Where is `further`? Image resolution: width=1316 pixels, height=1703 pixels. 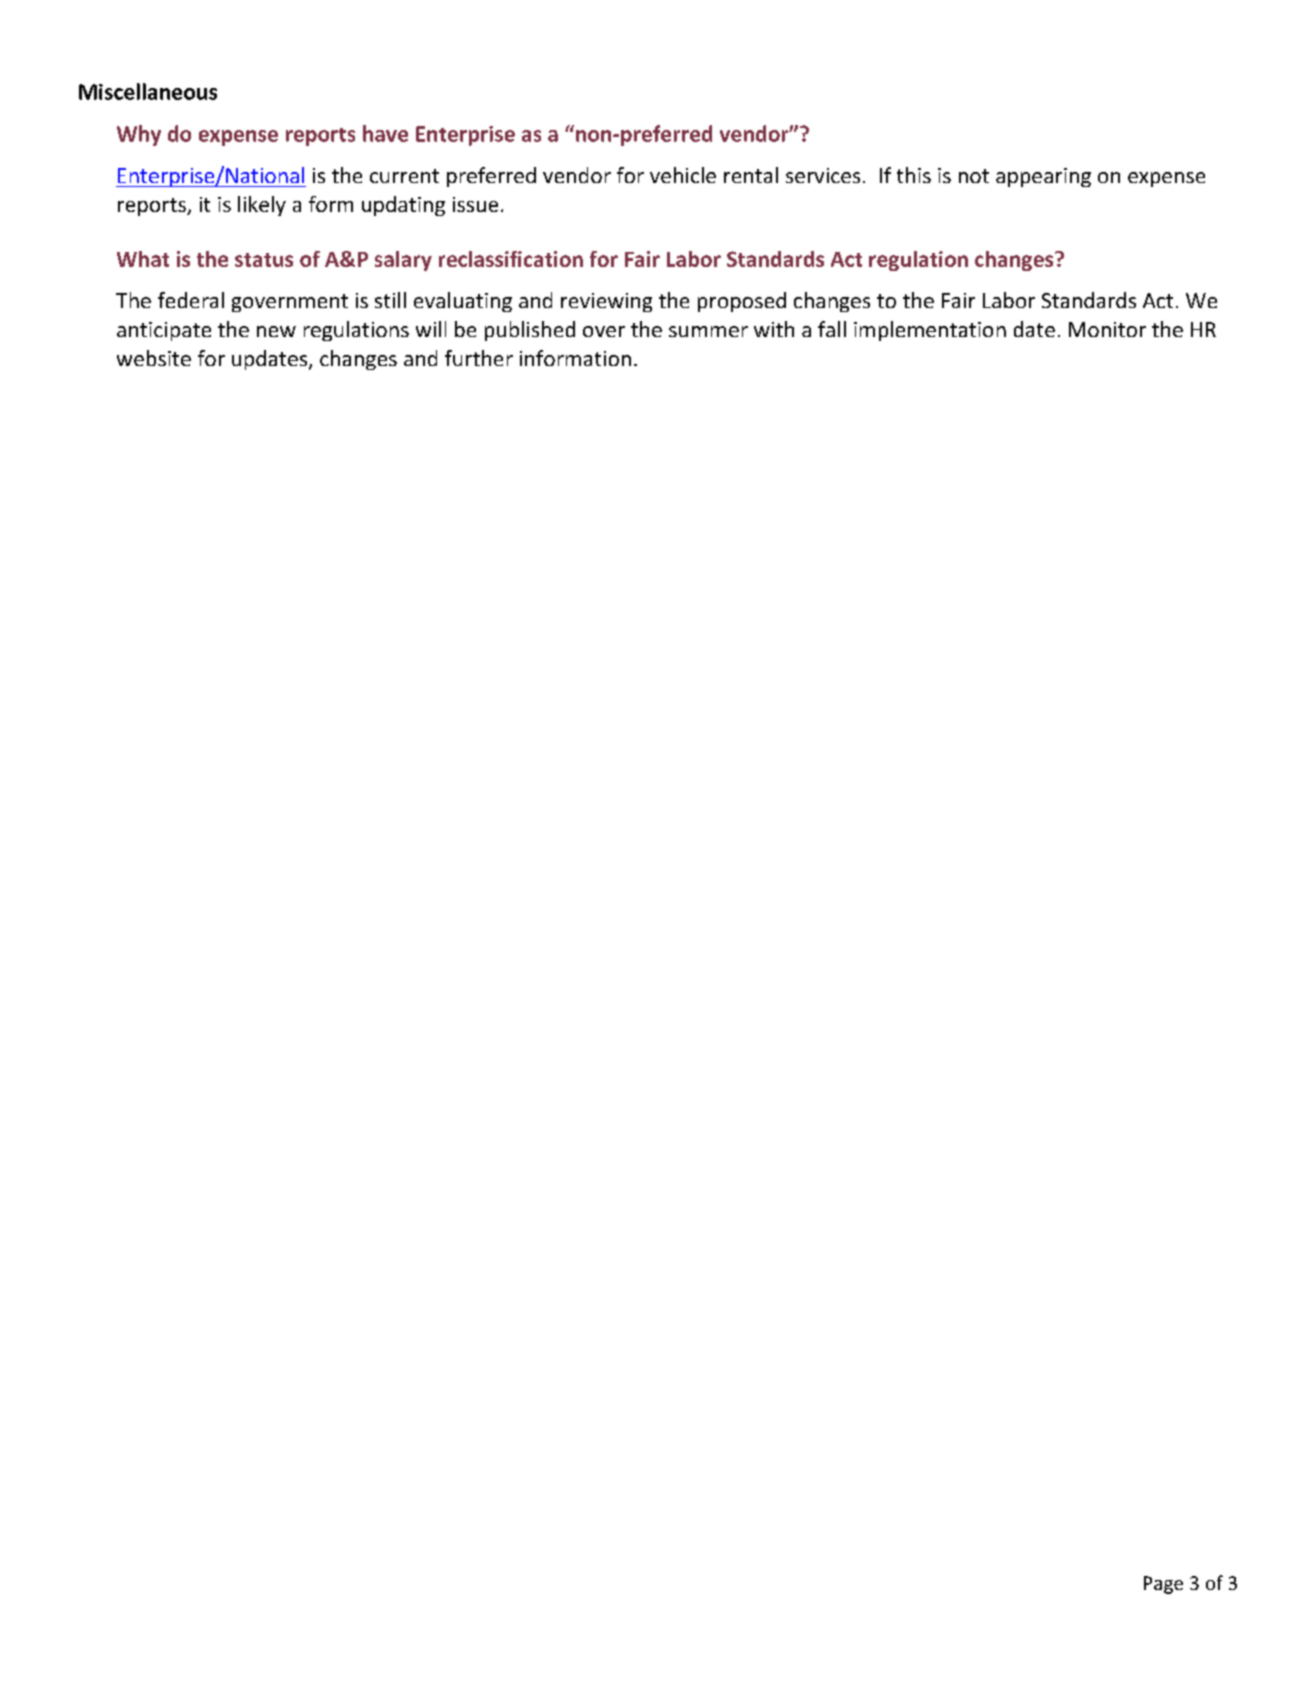 further is located at coordinates (479, 358).
